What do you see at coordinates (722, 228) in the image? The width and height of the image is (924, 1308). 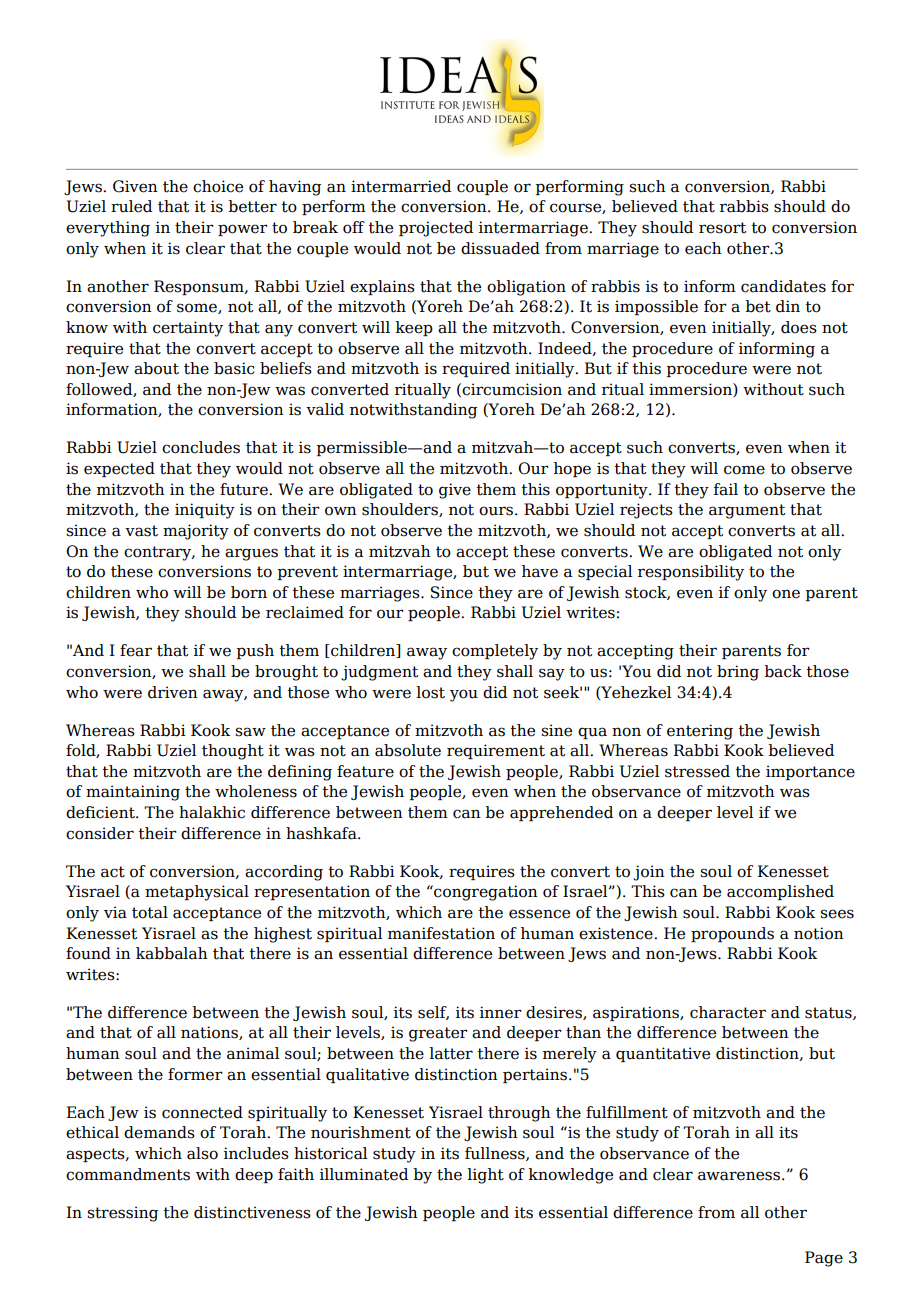 I see `resort` at bounding box center [722, 228].
